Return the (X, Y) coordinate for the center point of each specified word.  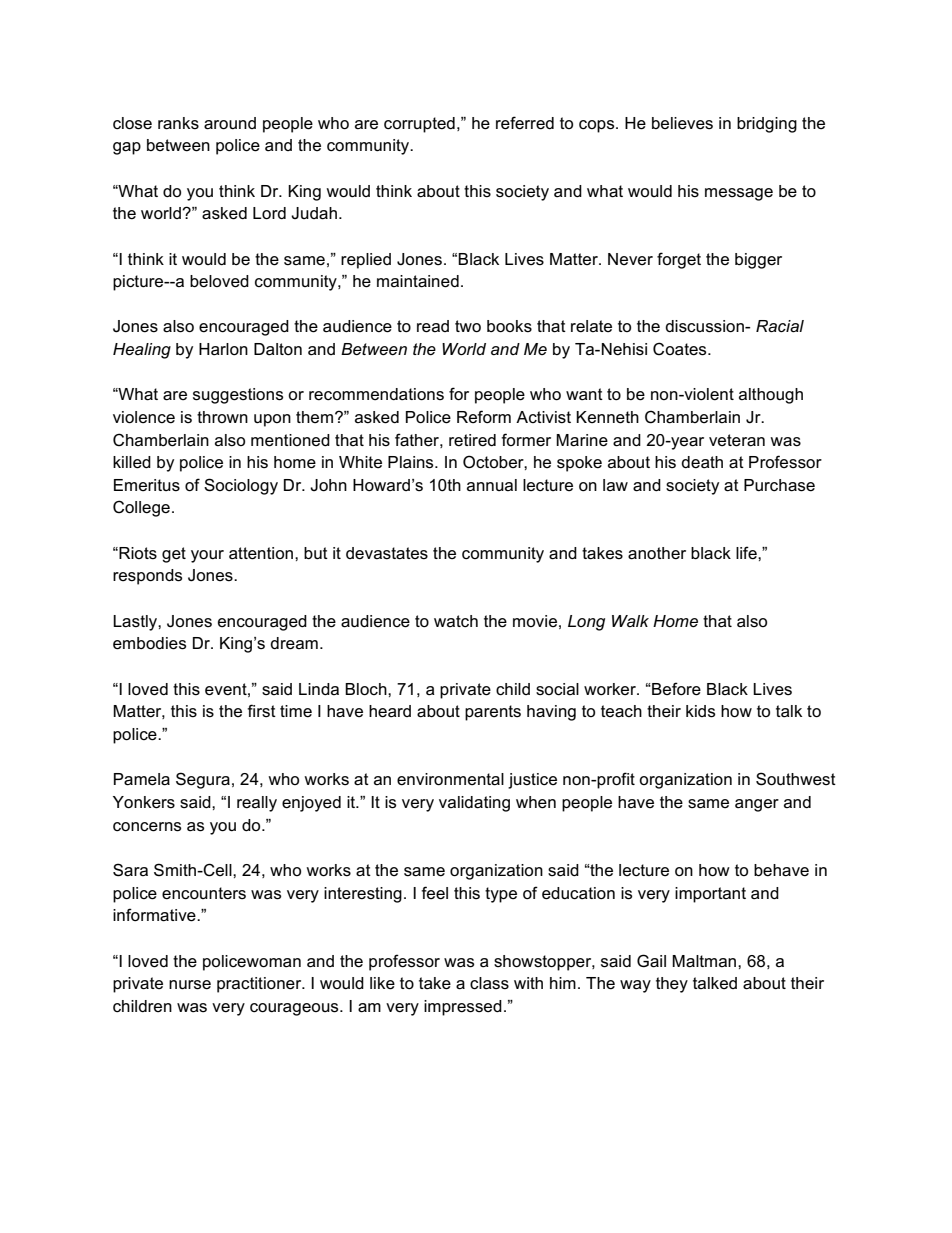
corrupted (419, 125)
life (747, 553)
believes (682, 123)
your (207, 556)
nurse (190, 985)
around (230, 123)
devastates (387, 553)
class (489, 983)
